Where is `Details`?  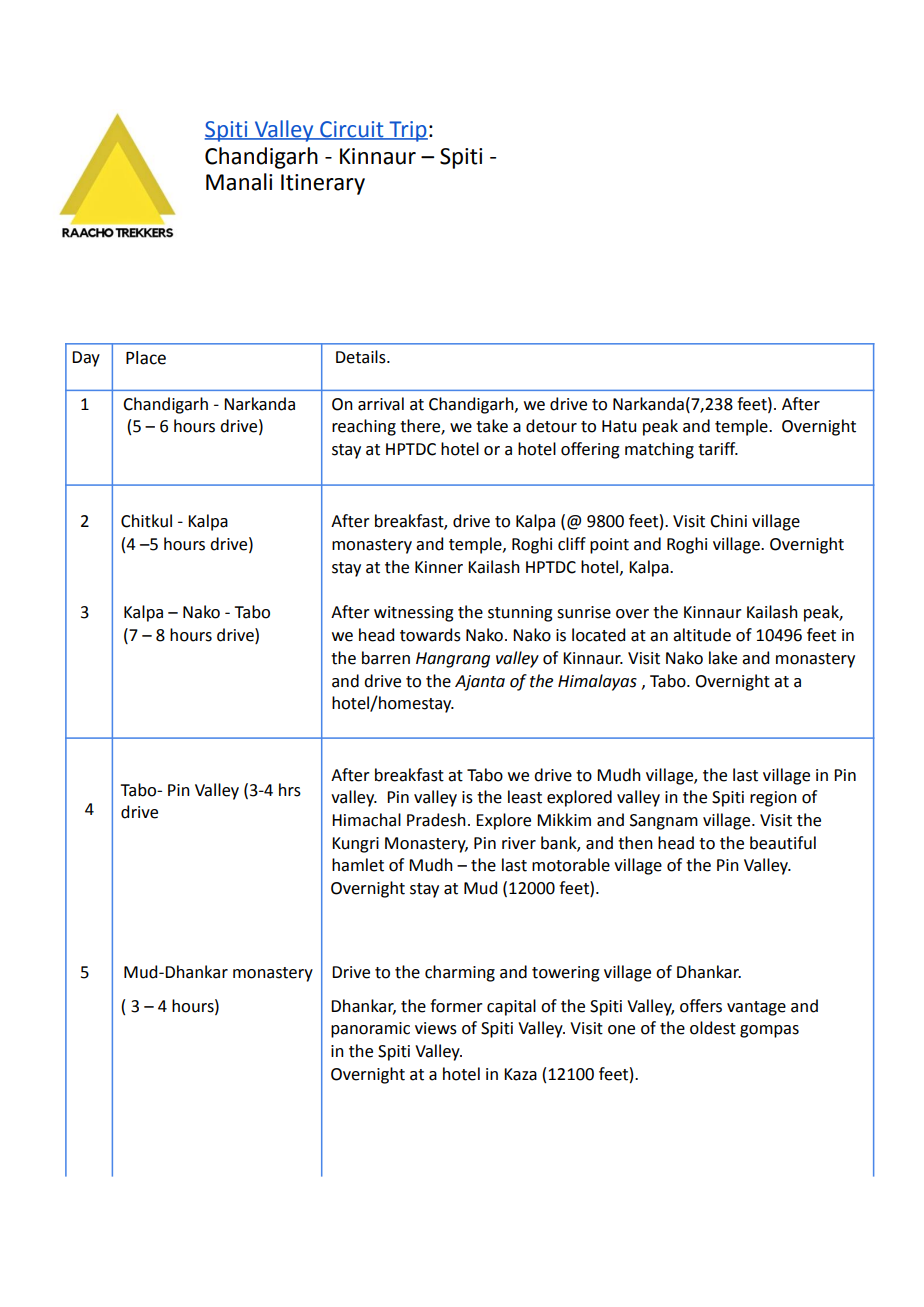 Details is located at coordinates (362, 357).
